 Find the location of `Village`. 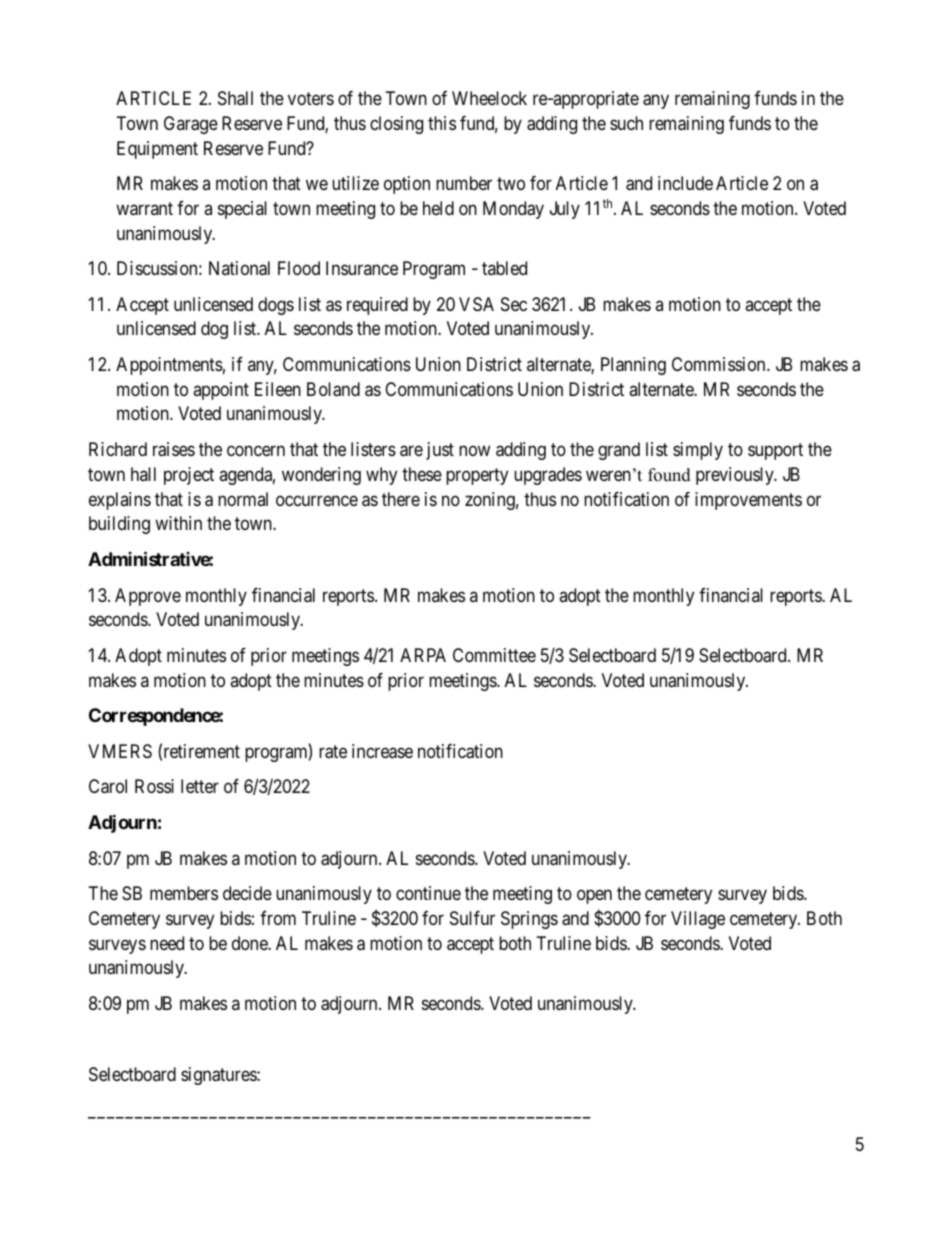

Village is located at coordinates (698, 920).
